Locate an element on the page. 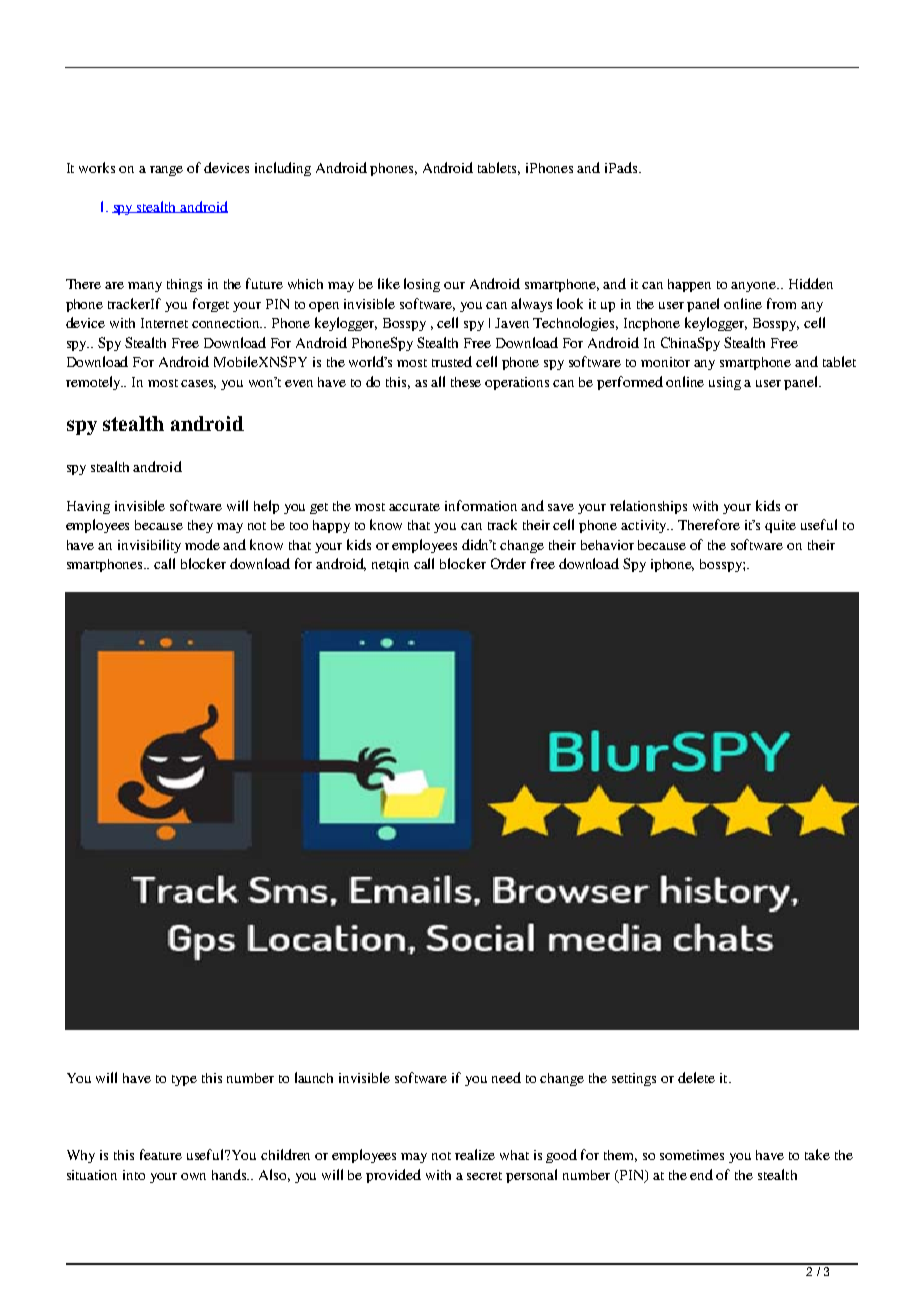 The width and height of the page is (924, 1308). delete is located at coordinates (696, 1077).
